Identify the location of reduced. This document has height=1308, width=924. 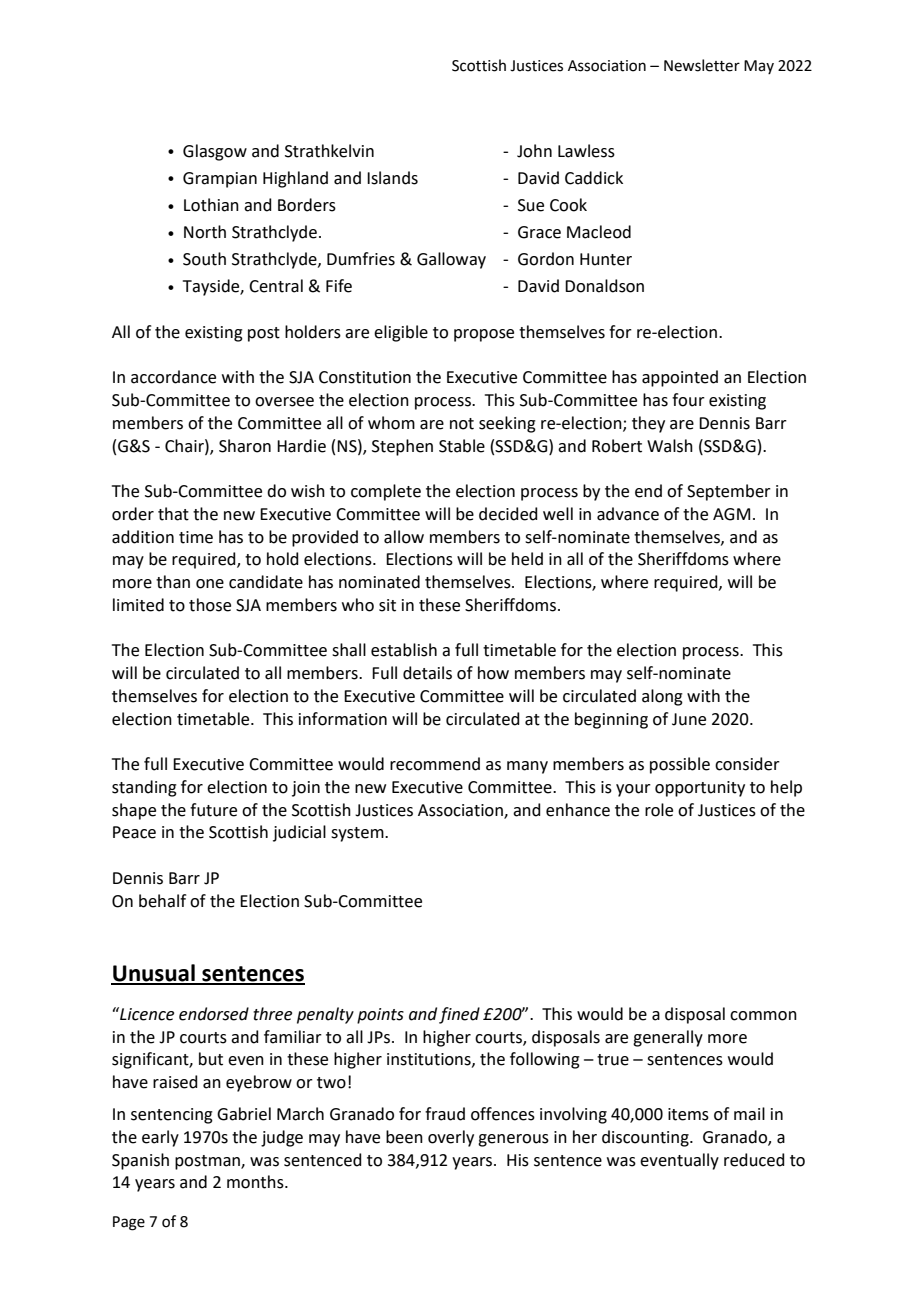
(754, 1160).
